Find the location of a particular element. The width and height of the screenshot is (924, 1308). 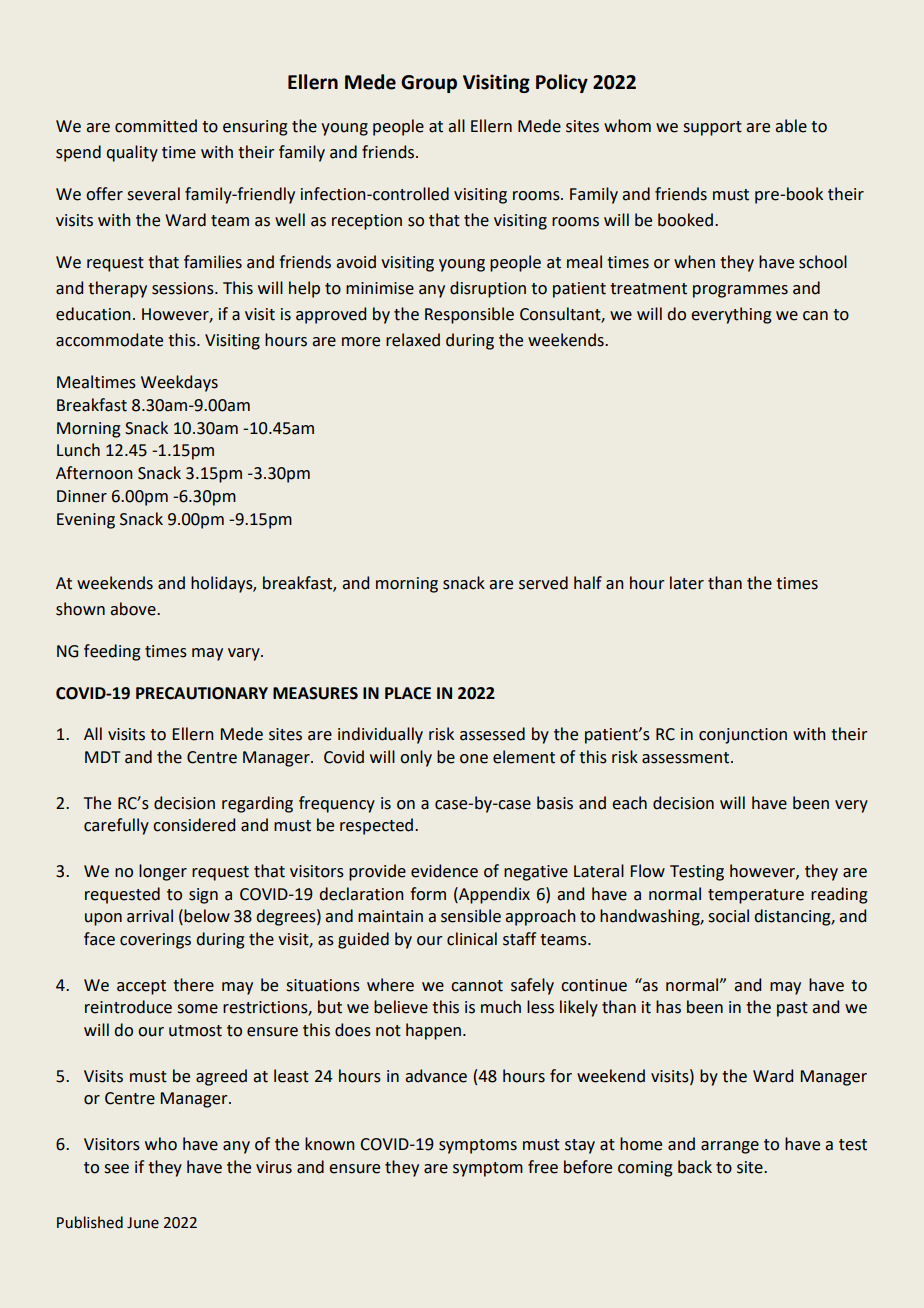

June is located at coordinates (143, 1223).
